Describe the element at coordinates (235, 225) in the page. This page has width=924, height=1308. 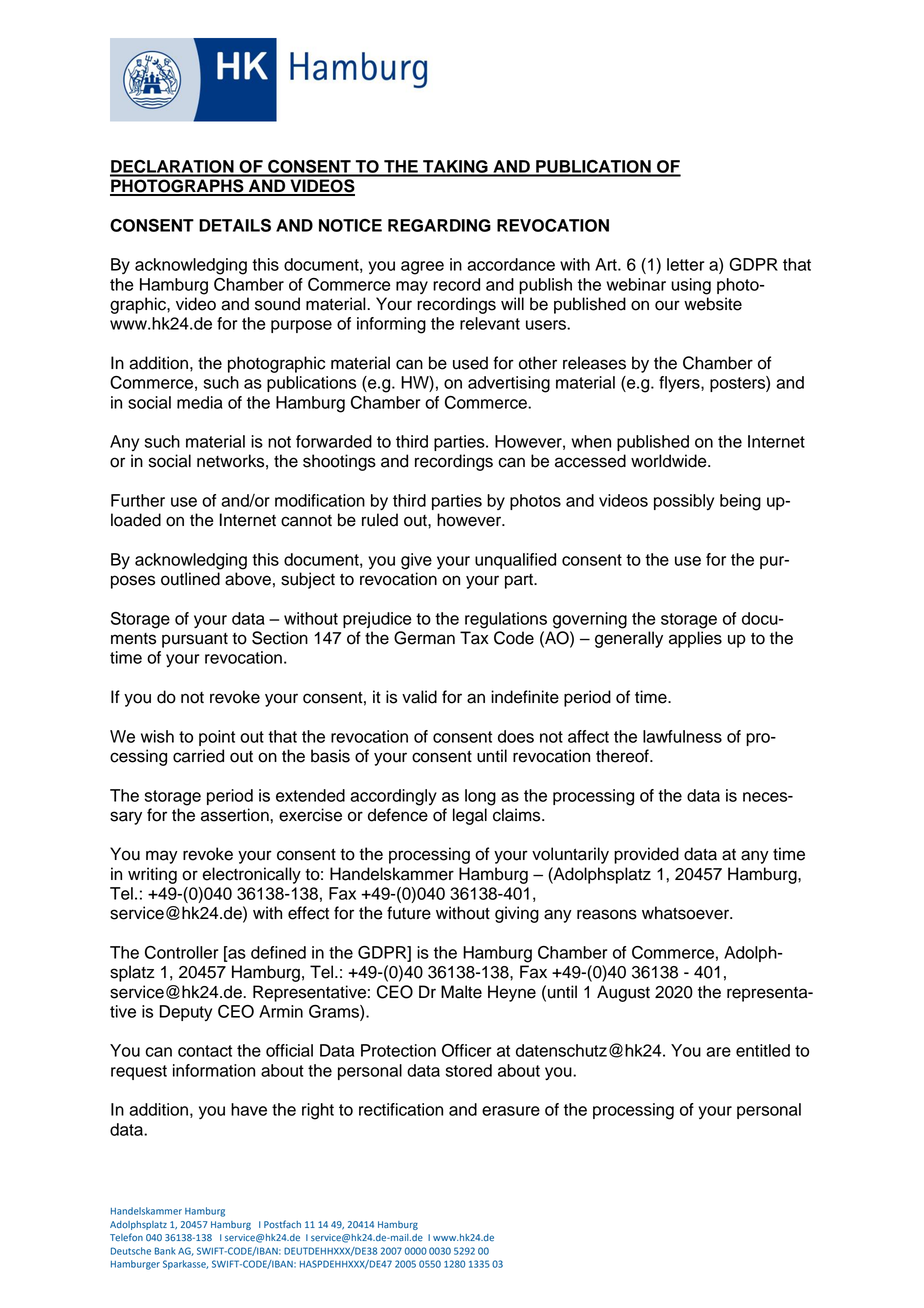
I see `DETAILS` at that location.
